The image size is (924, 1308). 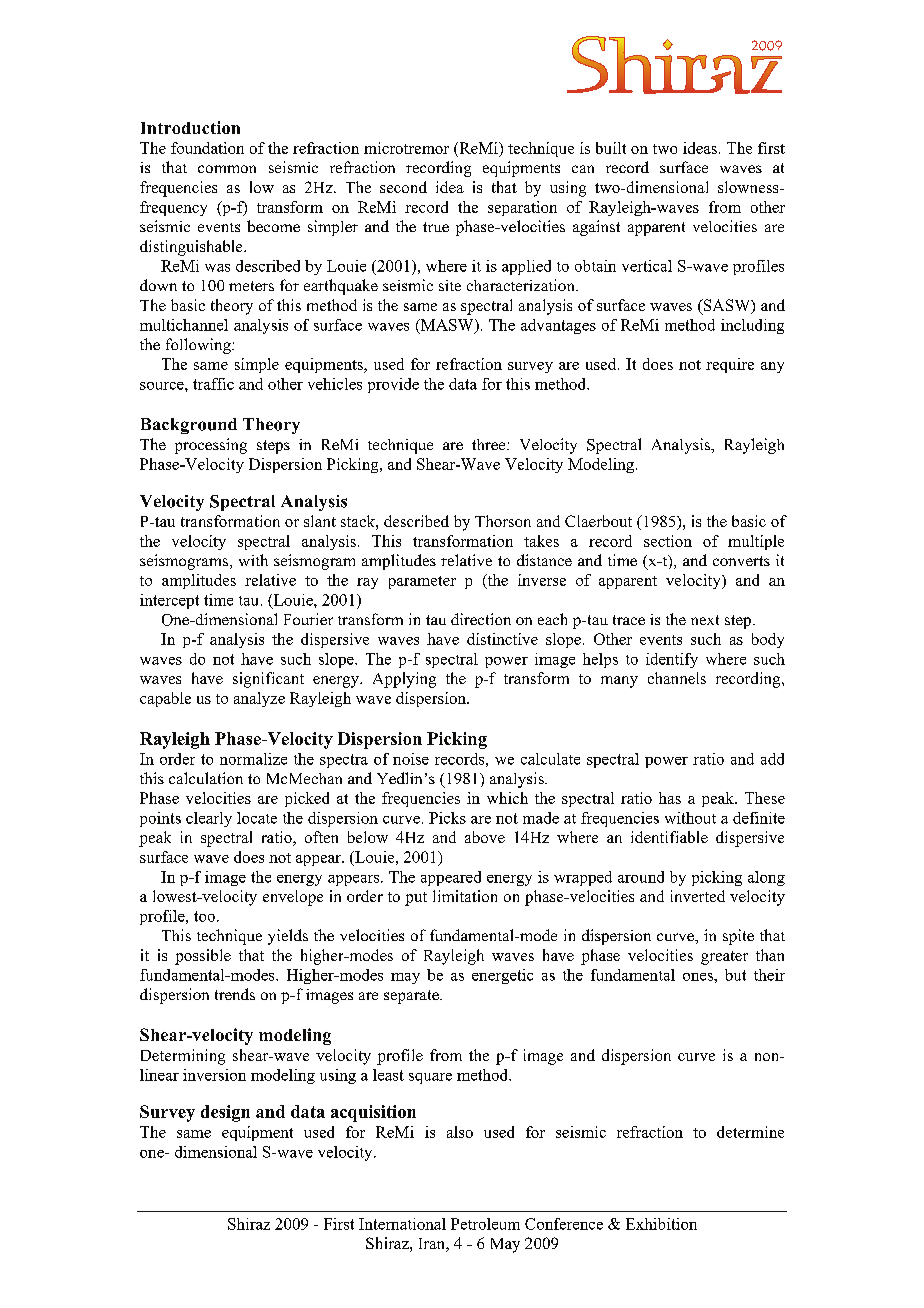 What do you see at coordinates (268, 680) in the image?
I see `significant` at bounding box center [268, 680].
